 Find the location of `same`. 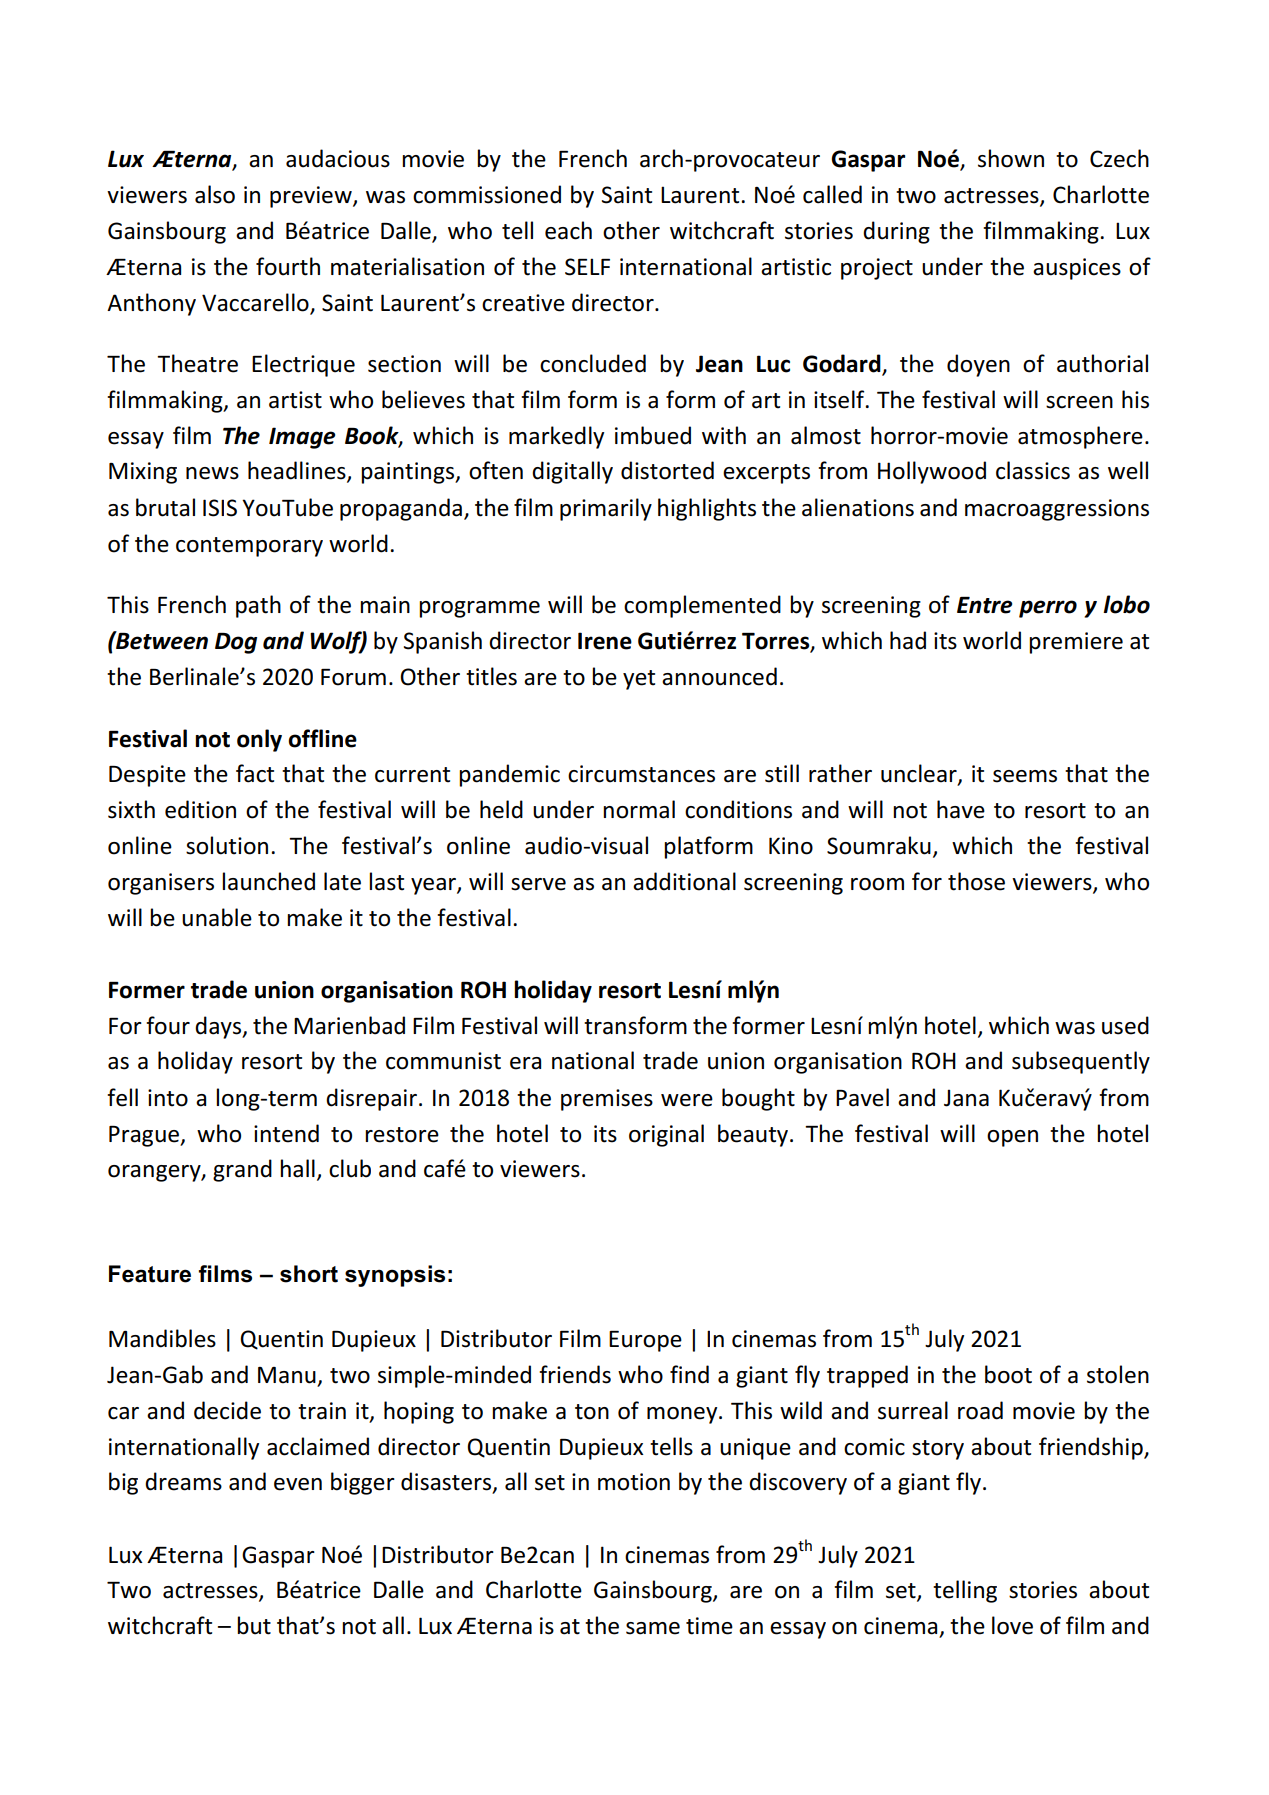

same is located at coordinates (653, 1628).
